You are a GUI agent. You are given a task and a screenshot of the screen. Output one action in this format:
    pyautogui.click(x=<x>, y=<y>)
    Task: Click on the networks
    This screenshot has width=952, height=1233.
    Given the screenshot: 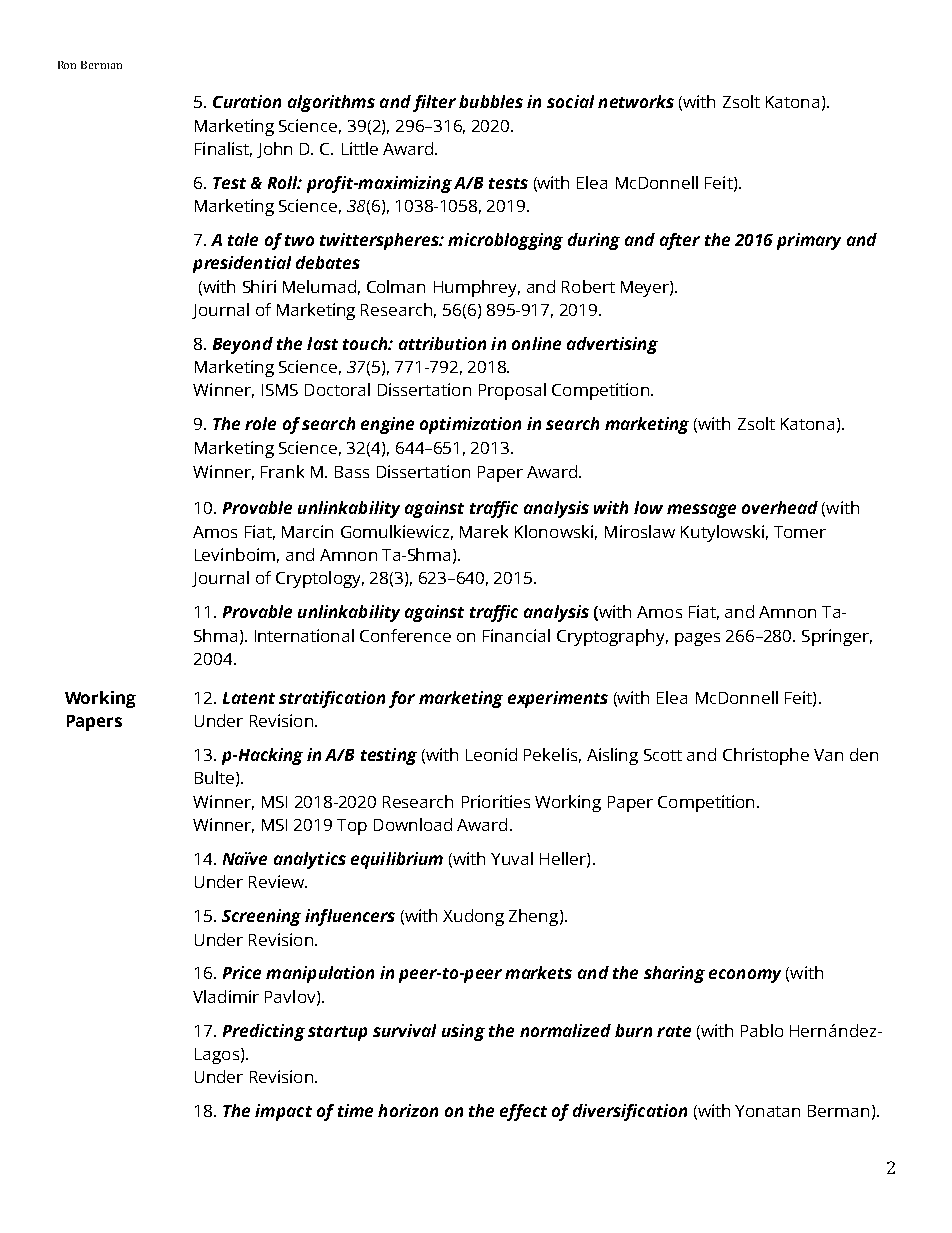 What is the action you would take?
    pyautogui.click(x=636, y=101)
